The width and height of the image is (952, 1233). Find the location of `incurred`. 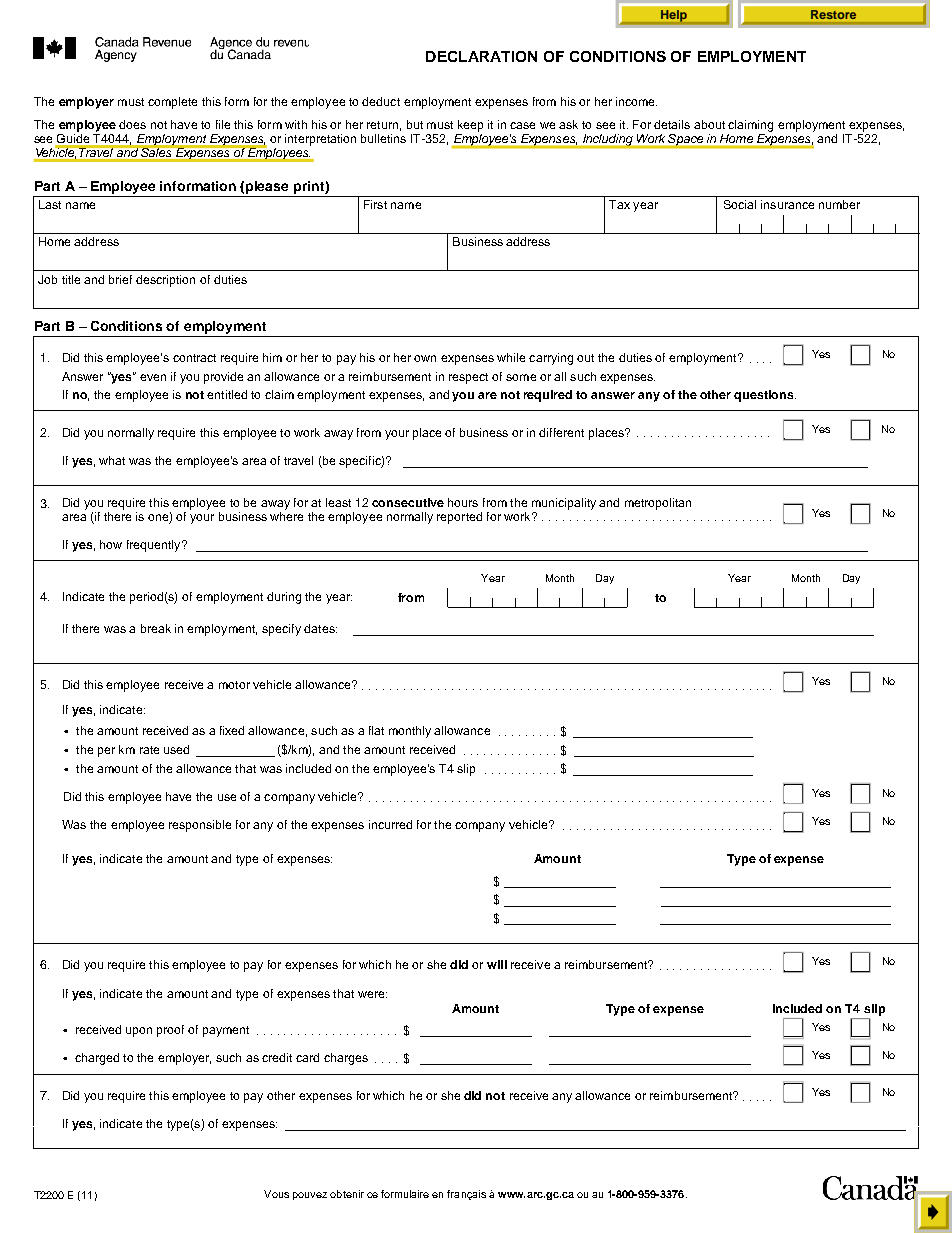

incurred is located at coordinates (390, 824).
